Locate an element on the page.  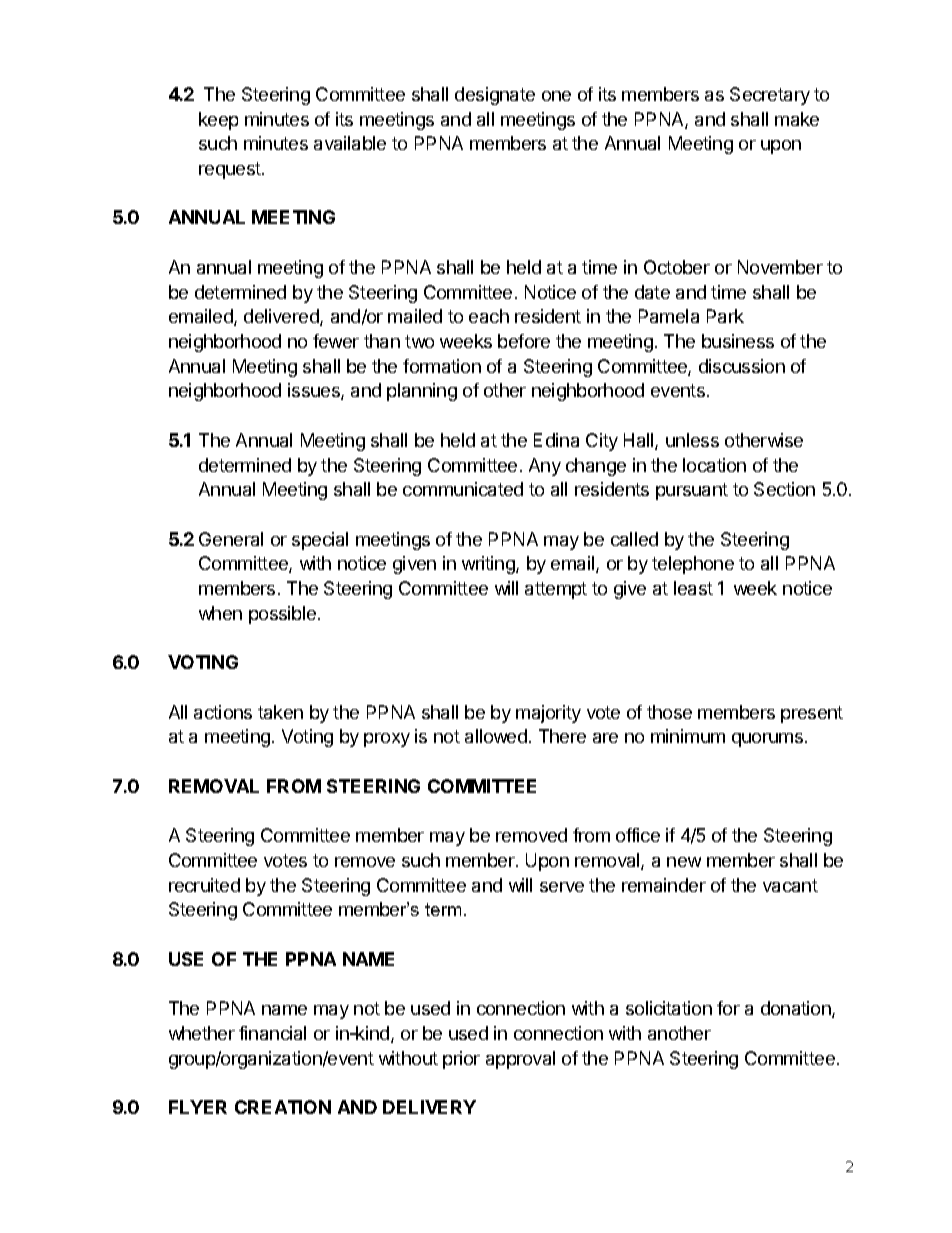
serve is located at coordinates (562, 887).
